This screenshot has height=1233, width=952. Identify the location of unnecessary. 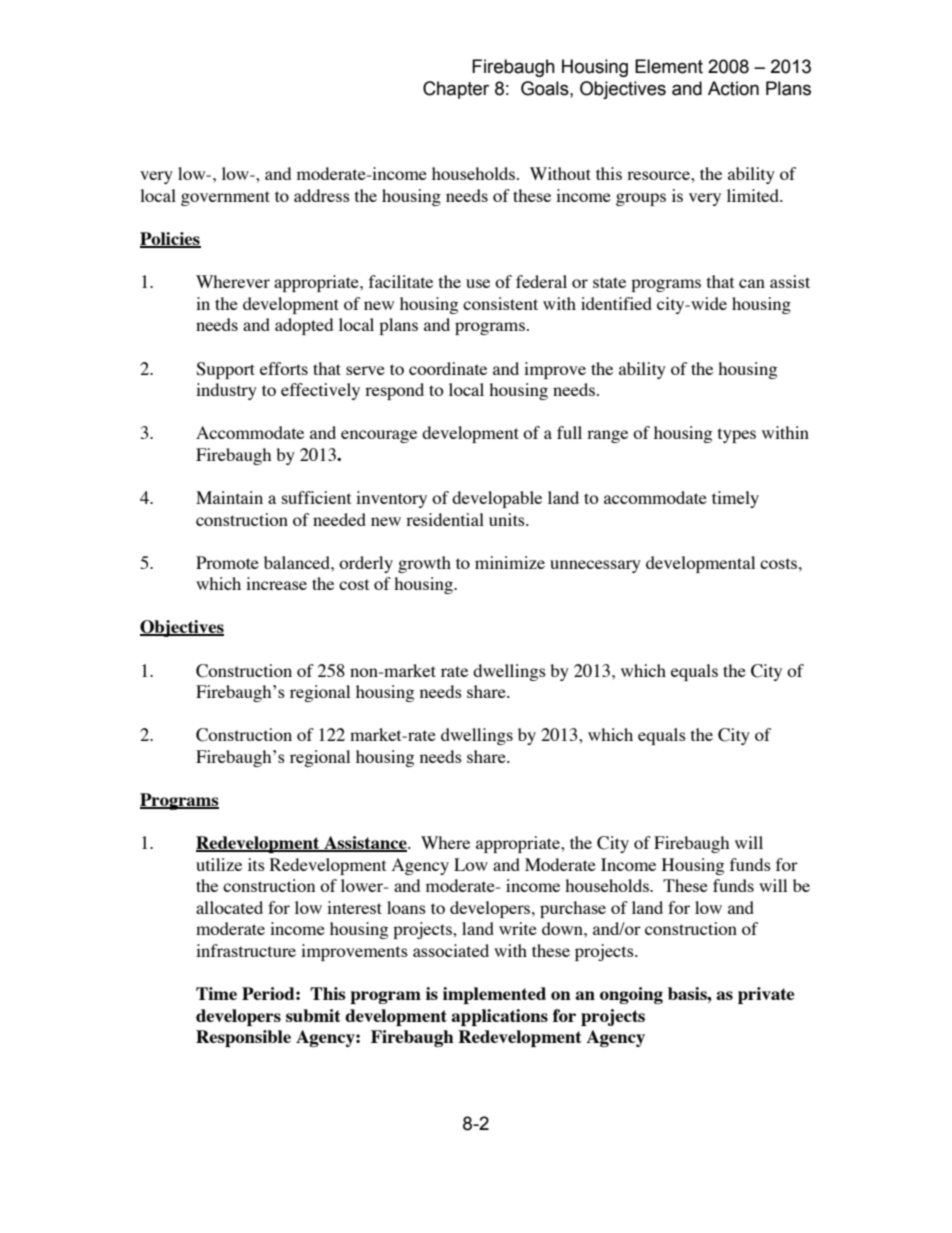
(595, 566).
